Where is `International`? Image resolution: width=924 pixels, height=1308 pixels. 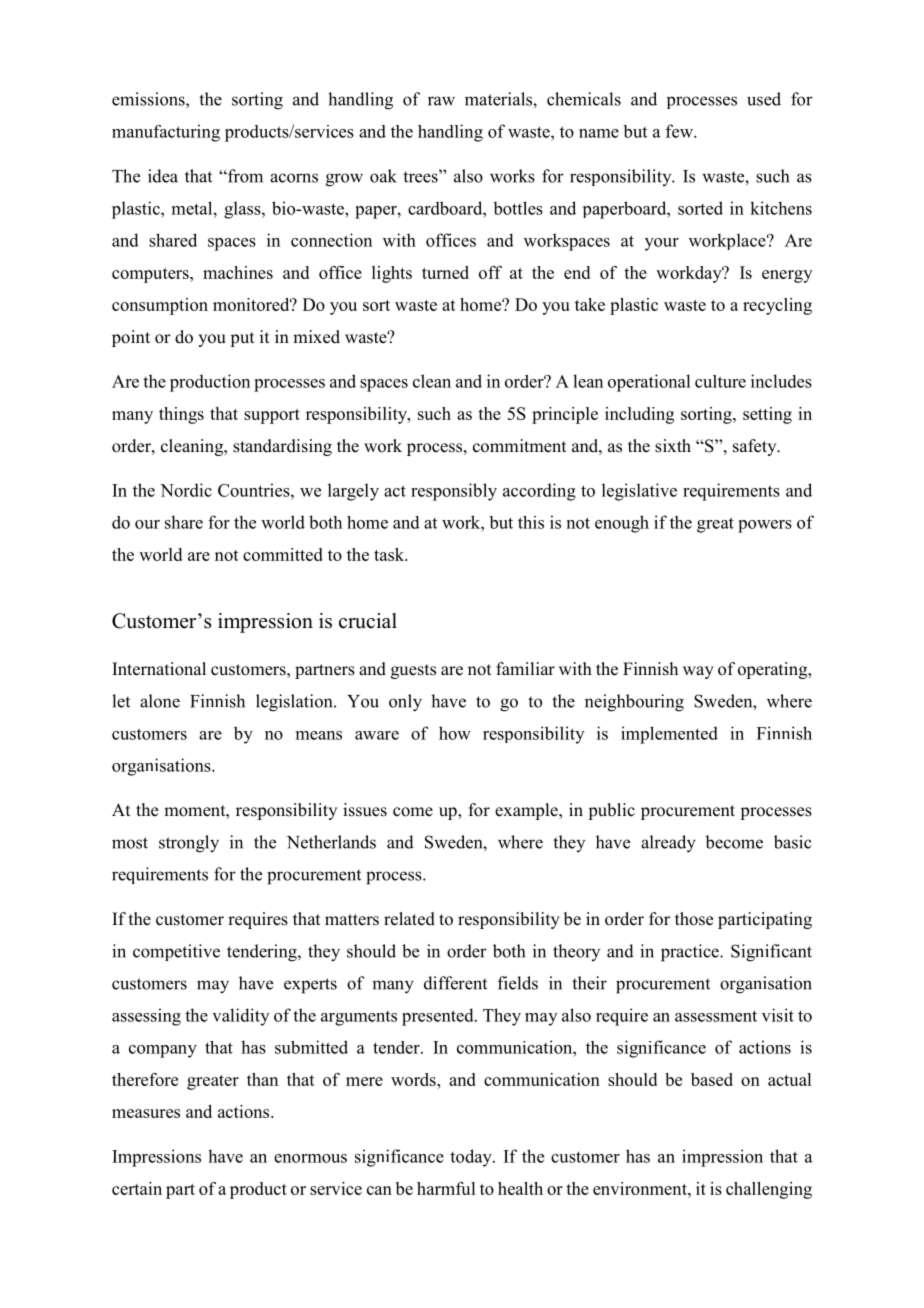 International is located at coordinates (159, 669).
